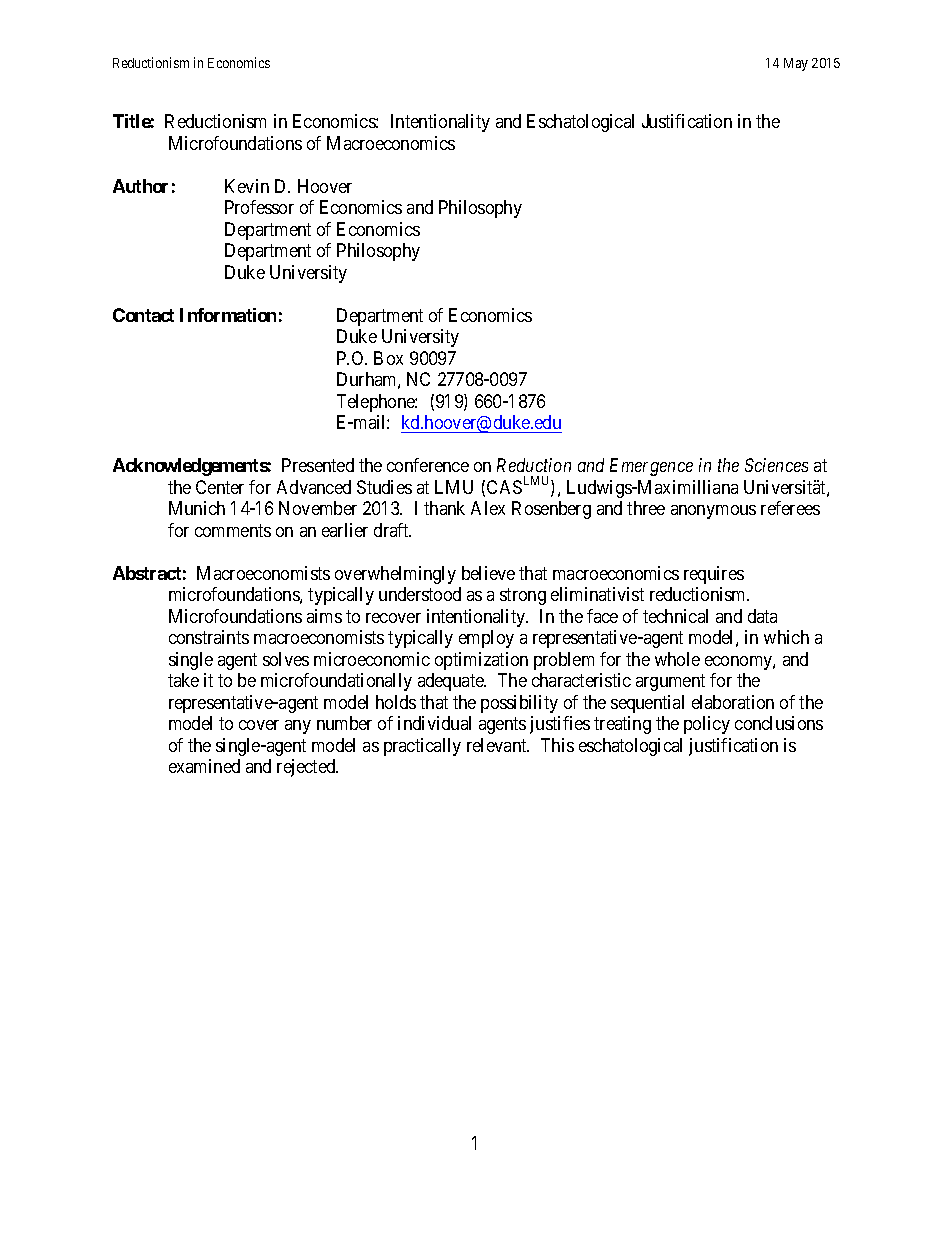 Image resolution: width=952 pixels, height=1233 pixels. I want to click on examined, so click(204, 766).
